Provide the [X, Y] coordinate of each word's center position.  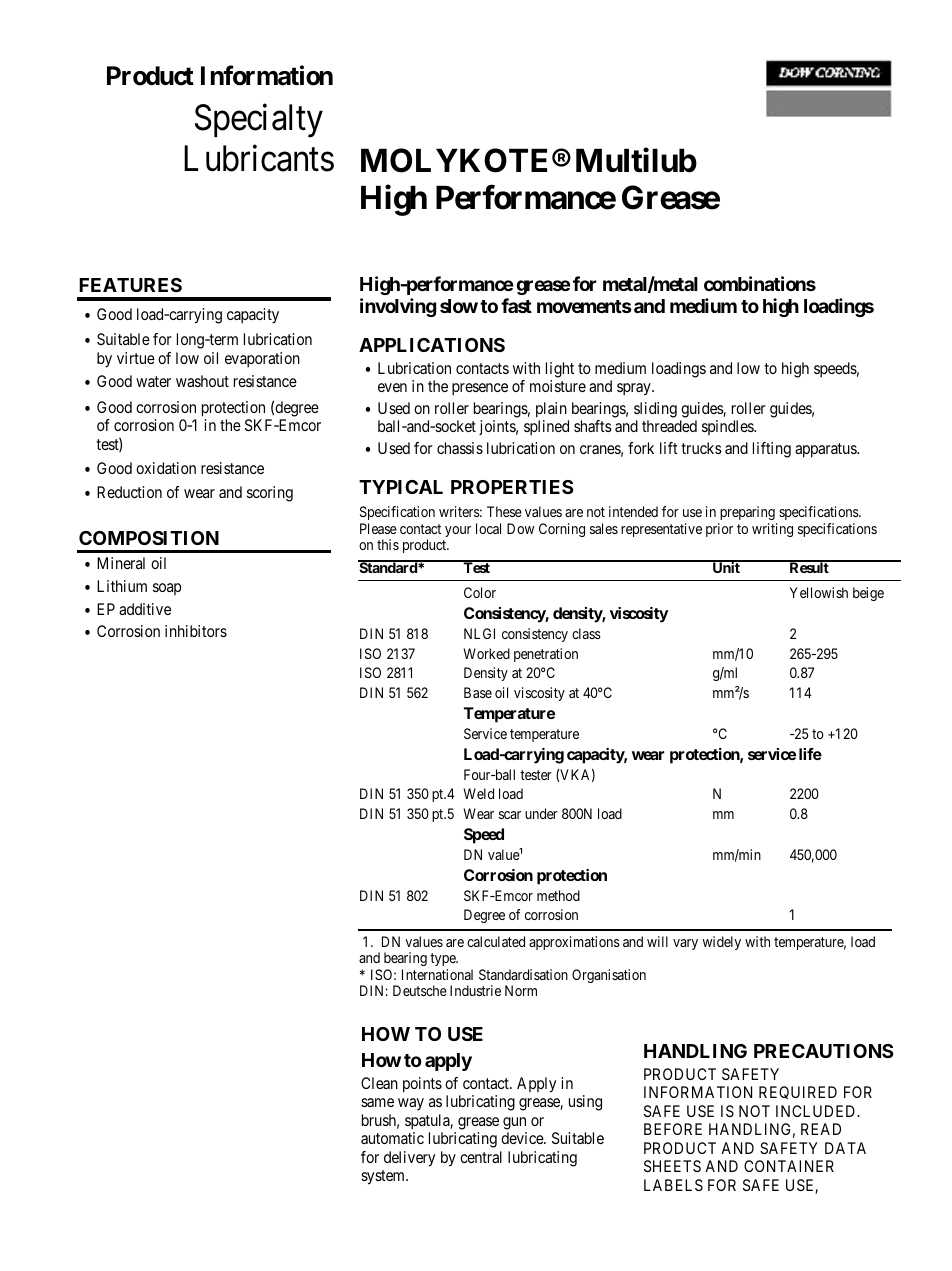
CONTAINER [789, 1166]
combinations [760, 283]
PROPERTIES [512, 487]
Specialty [259, 121]
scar [510, 815]
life [810, 754]
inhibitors [196, 631]
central [481, 1157]
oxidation [166, 468]
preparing [748, 515]
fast [516, 305]
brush [380, 1121]
